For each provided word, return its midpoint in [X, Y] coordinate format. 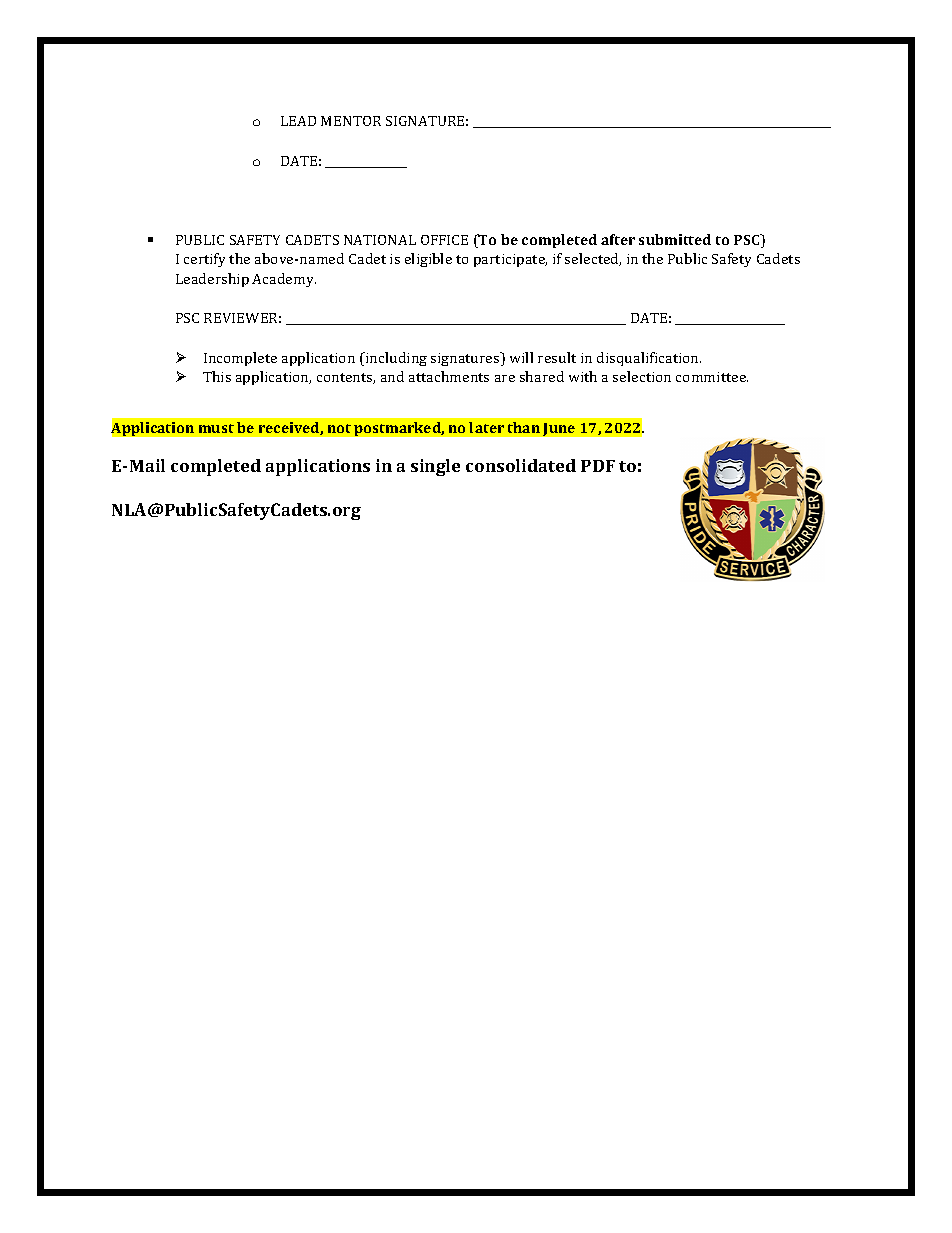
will [521, 357]
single [435, 467]
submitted [675, 239]
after [618, 239]
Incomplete [240, 359]
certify [204, 260]
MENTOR [351, 121]
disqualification [649, 359]
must [216, 428]
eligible [428, 260]
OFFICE [444, 240]
